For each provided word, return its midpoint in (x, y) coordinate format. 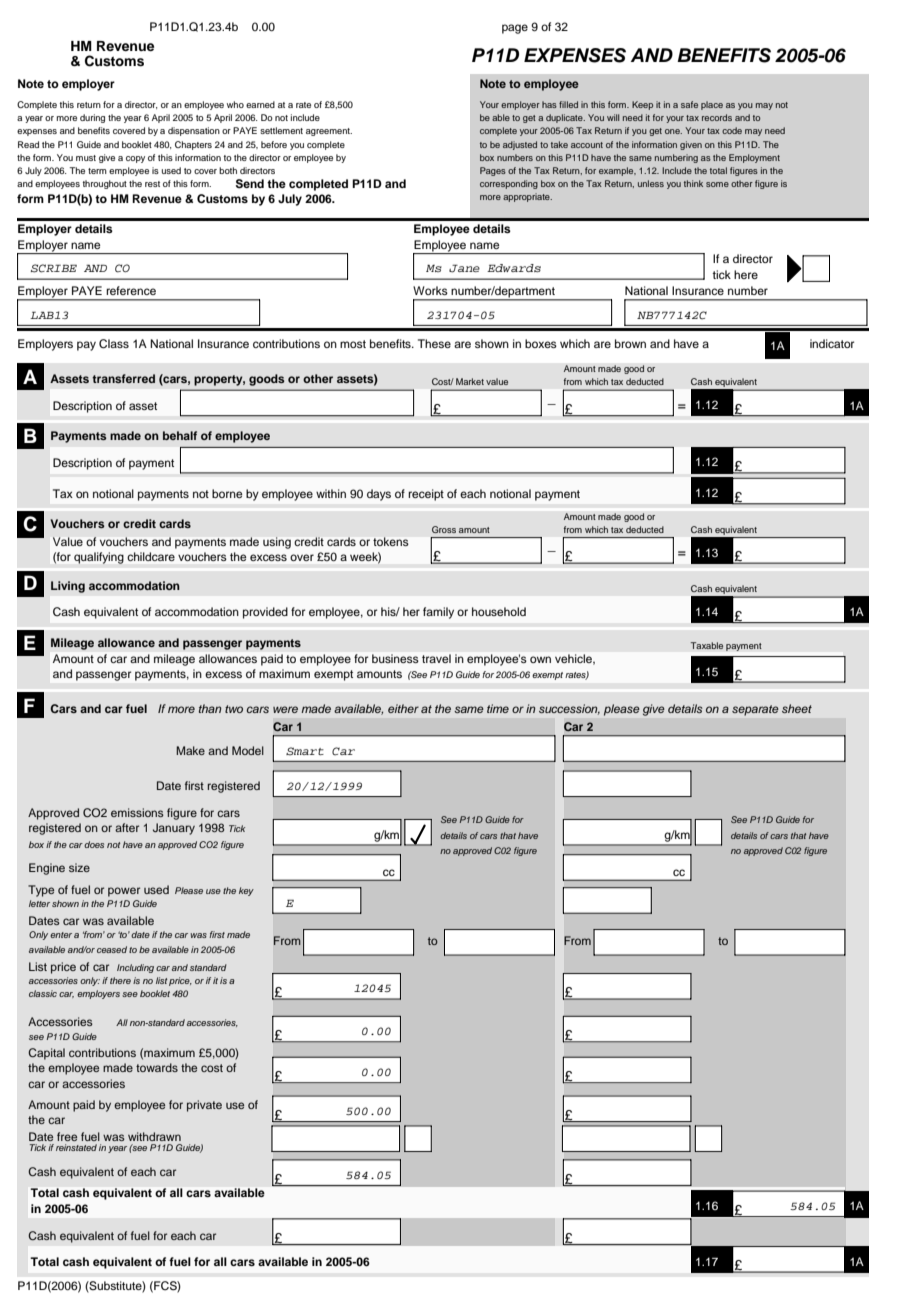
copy (135, 159)
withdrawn (154, 1136)
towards (157, 1067)
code (732, 130)
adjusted (520, 145)
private (204, 1106)
